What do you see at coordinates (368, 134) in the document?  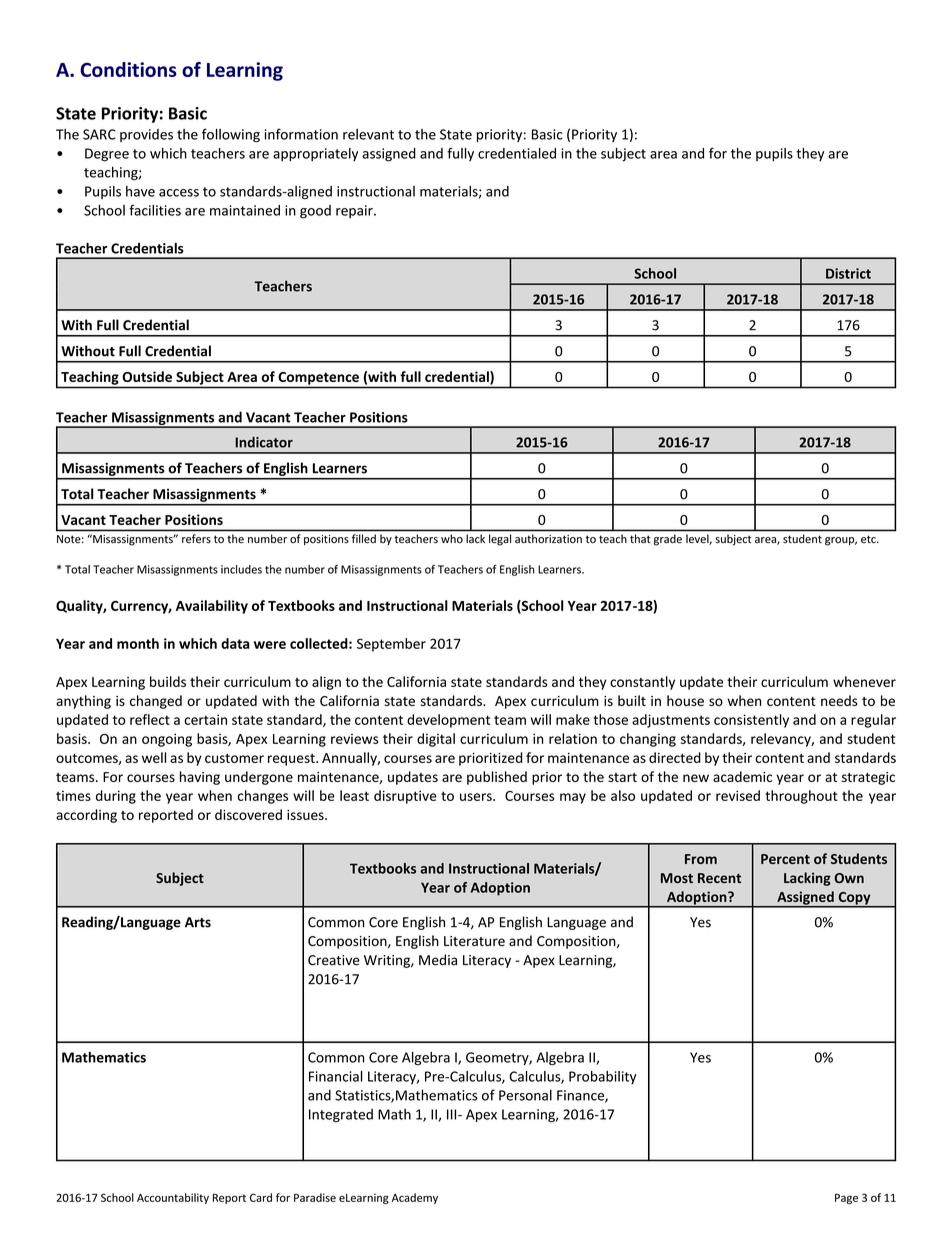 I see `relevant` at bounding box center [368, 134].
